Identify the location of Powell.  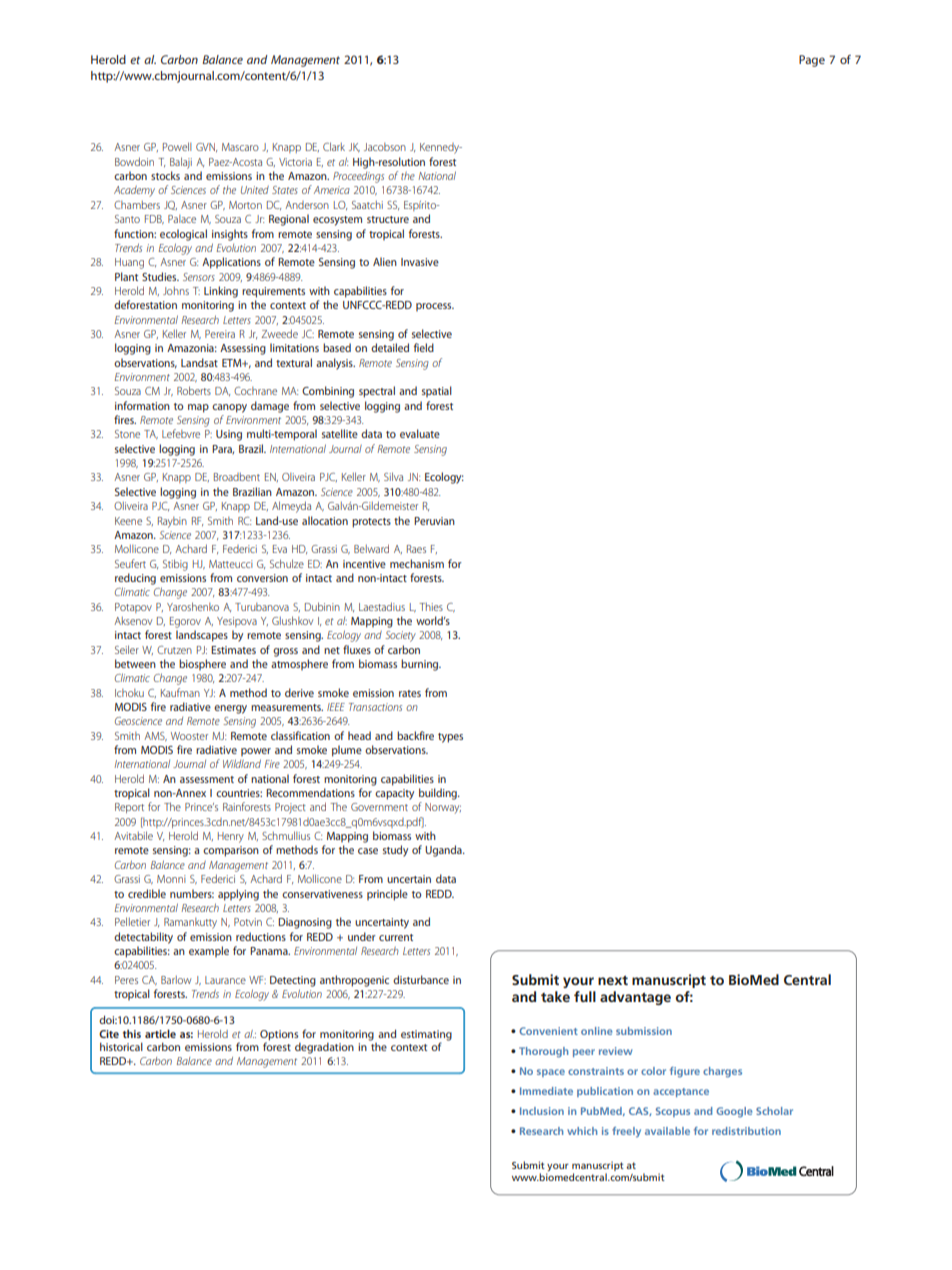
(177, 146).
